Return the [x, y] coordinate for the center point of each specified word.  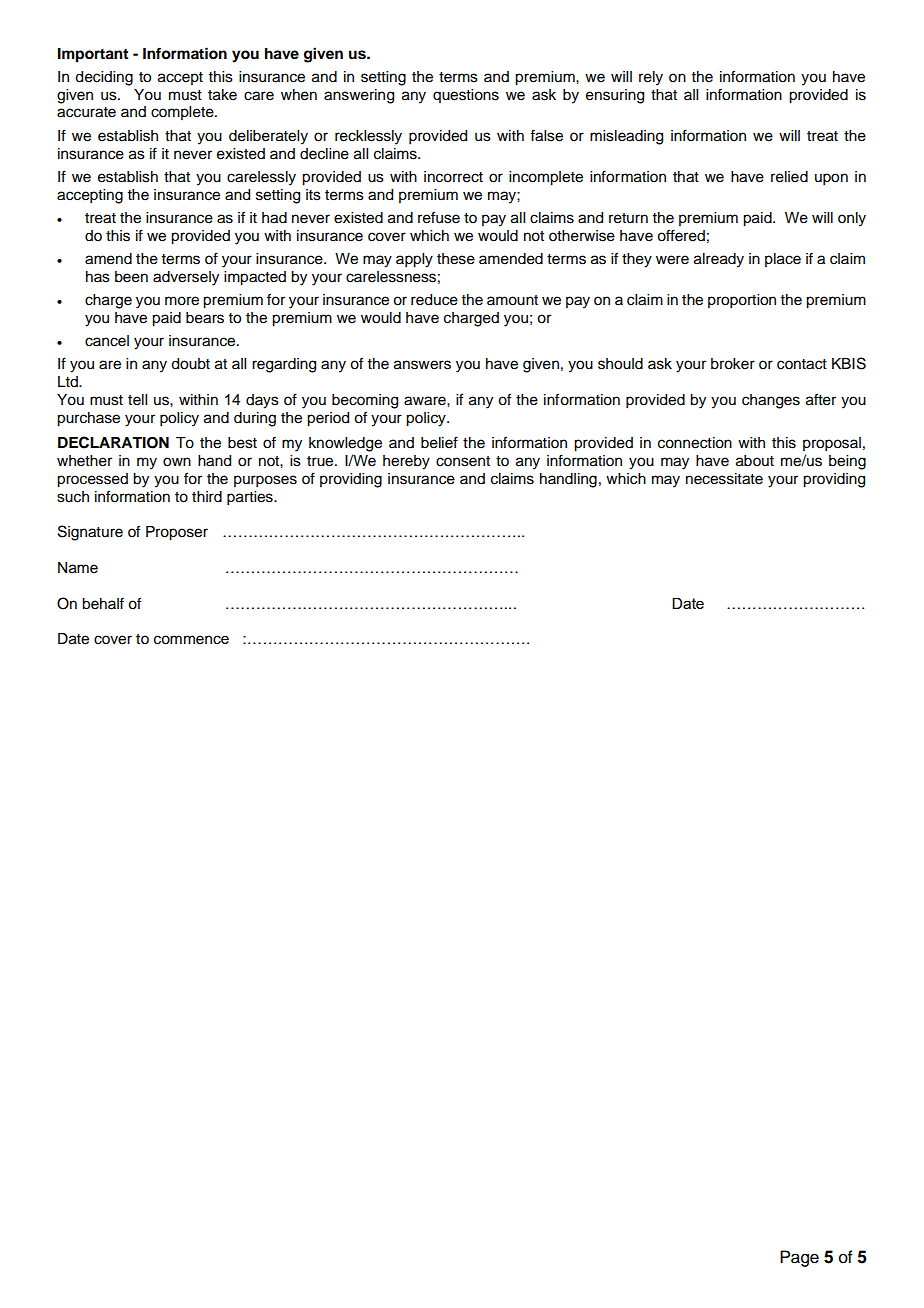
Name [78, 568]
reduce [434, 300]
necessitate [724, 479]
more [182, 301]
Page [799, 1258]
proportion [742, 301]
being [847, 462]
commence [191, 640]
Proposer [177, 533]
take [222, 95]
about [755, 461]
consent [463, 461]
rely [651, 78]
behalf [103, 603]
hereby [406, 462]
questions [466, 96]
